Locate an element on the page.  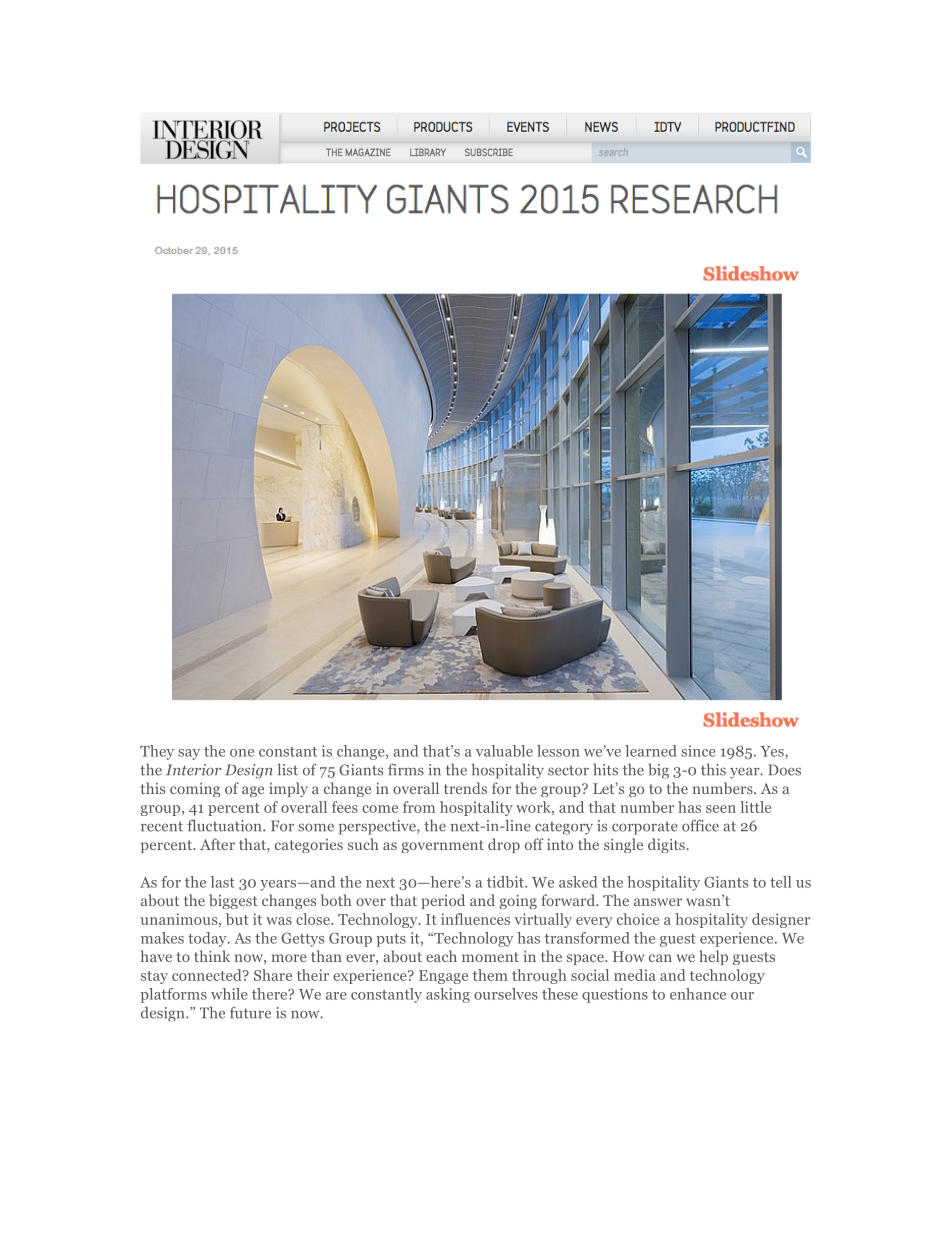
asking is located at coordinates (448, 995).
